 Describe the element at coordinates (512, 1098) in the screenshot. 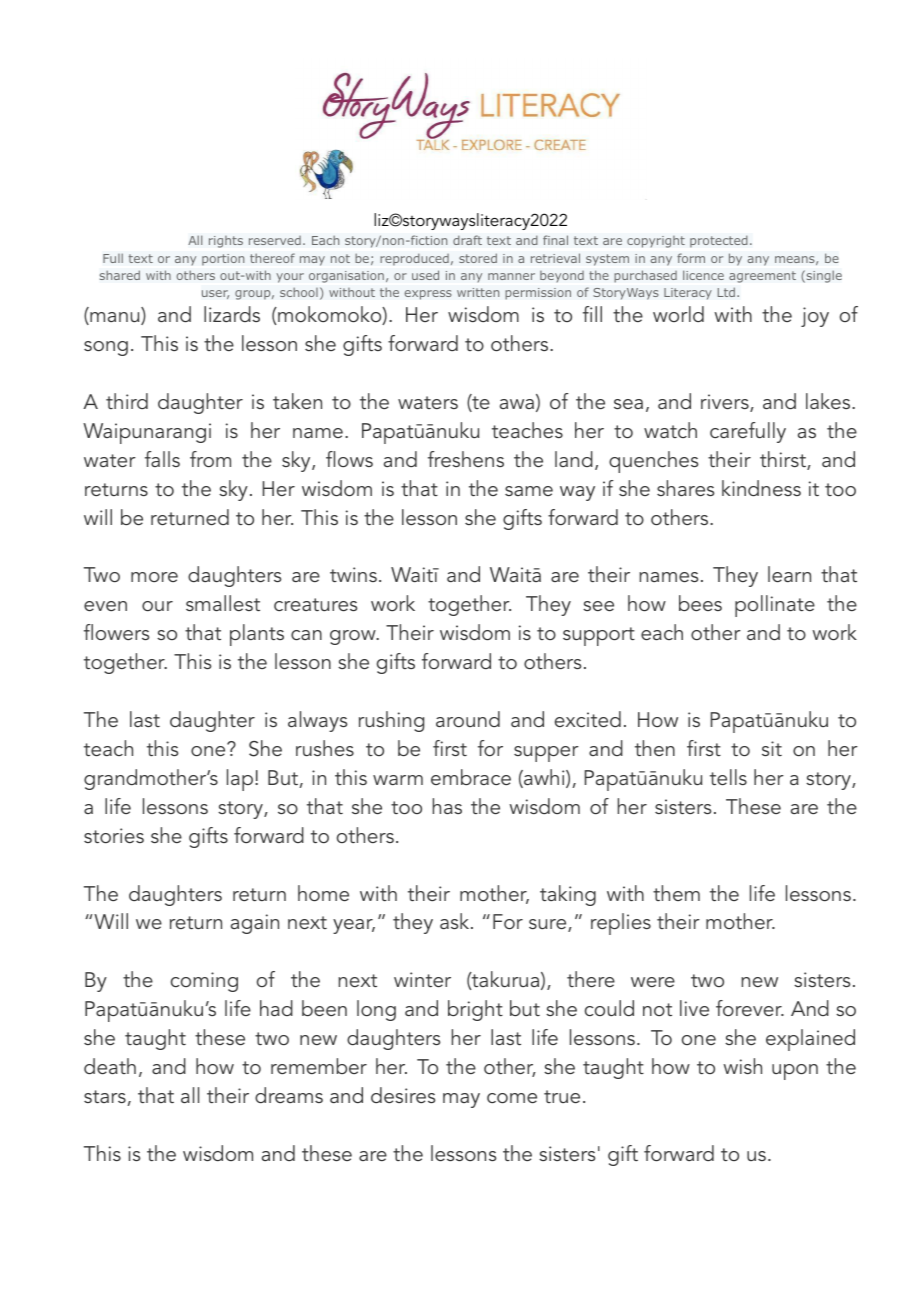

I see `come` at that location.
